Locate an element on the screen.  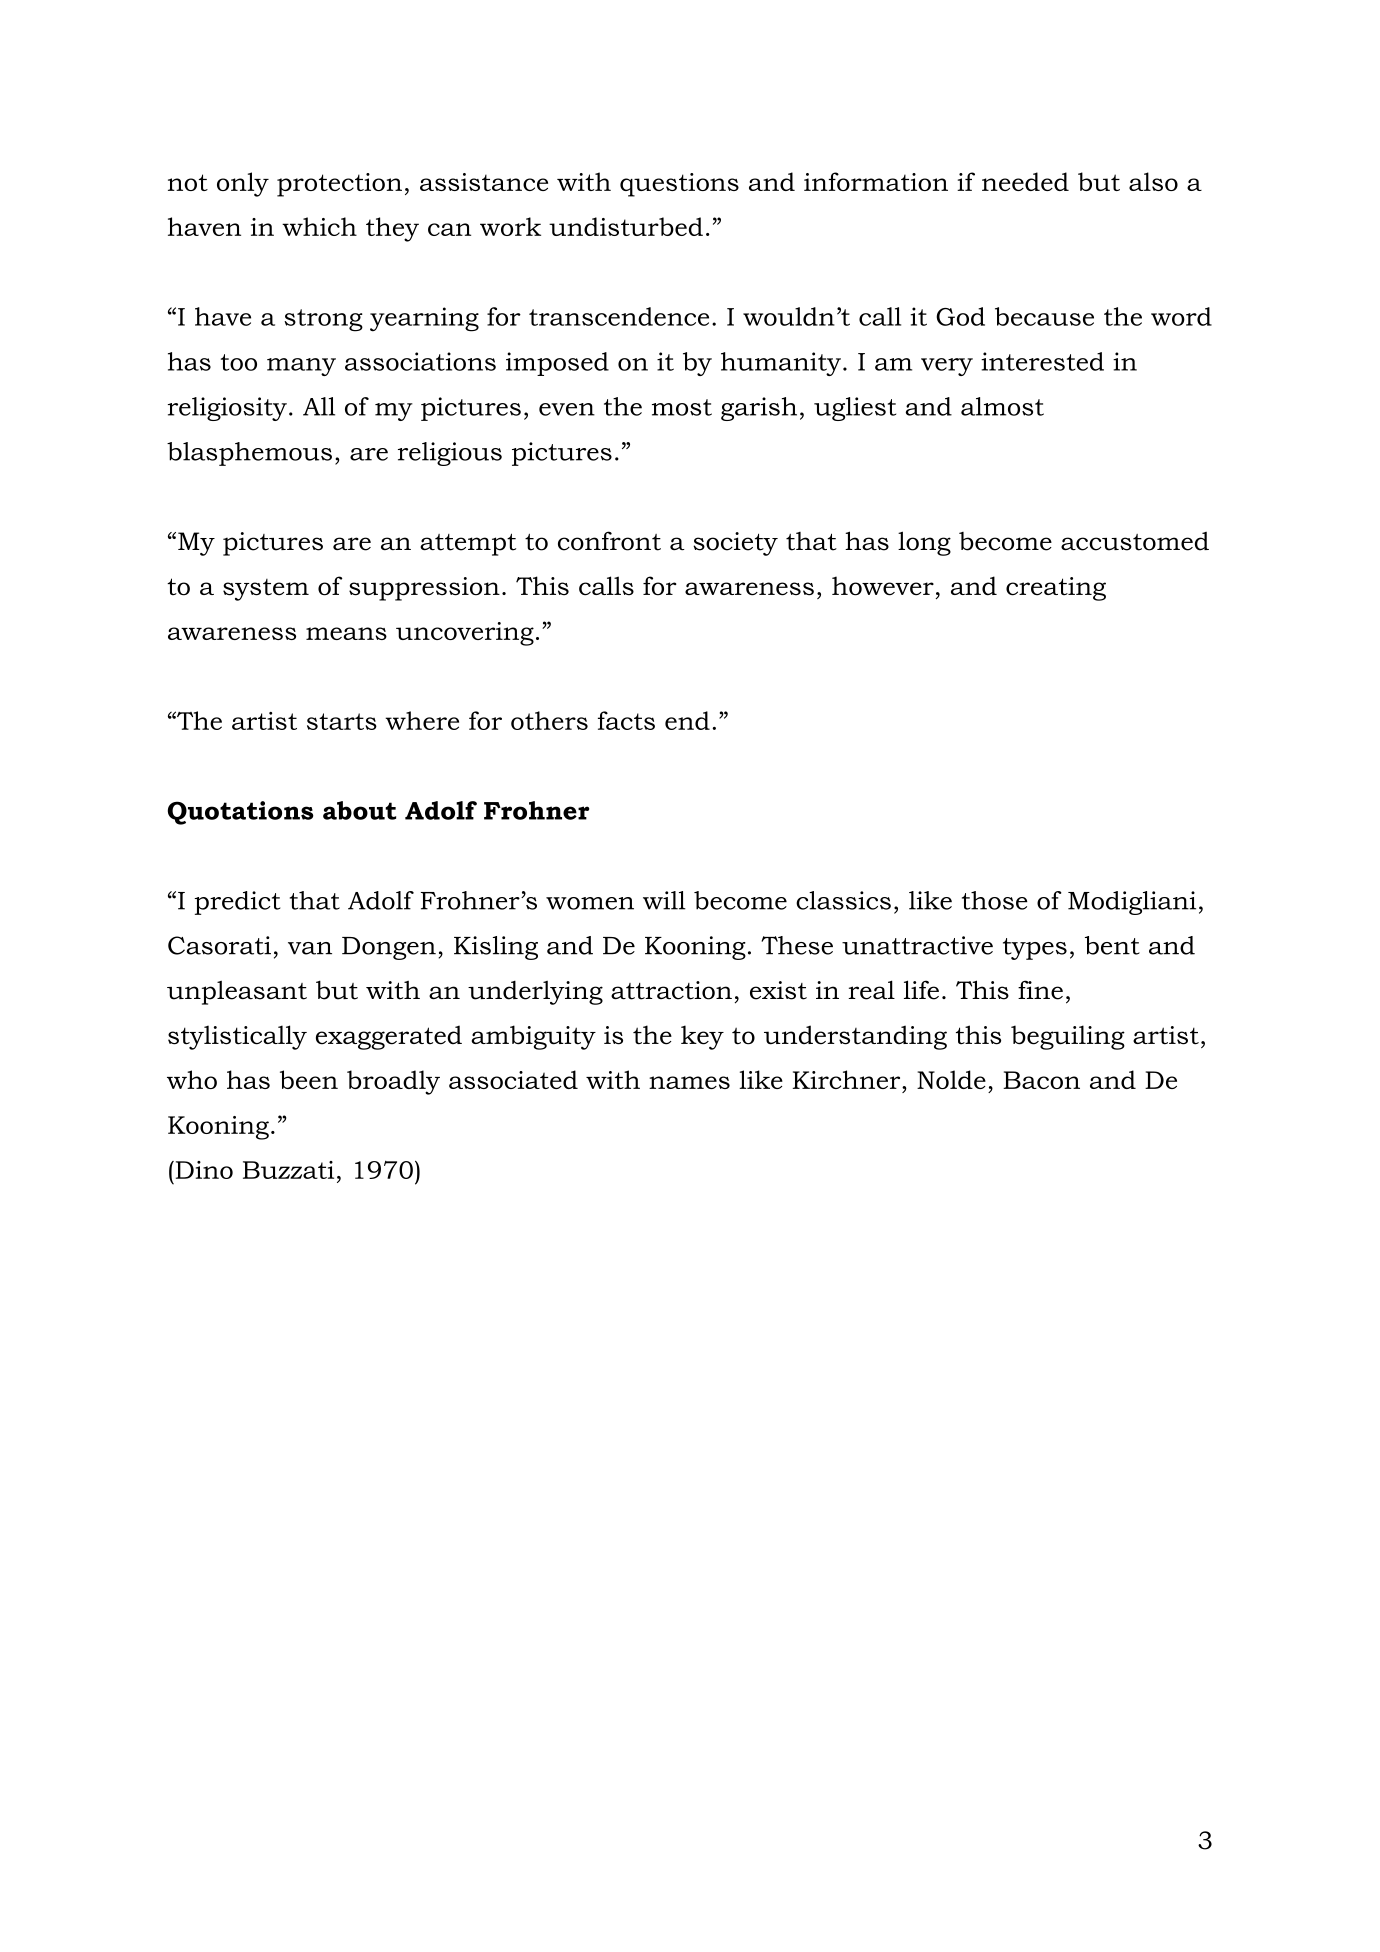
Dino is located at coordinates (203, 1170).
